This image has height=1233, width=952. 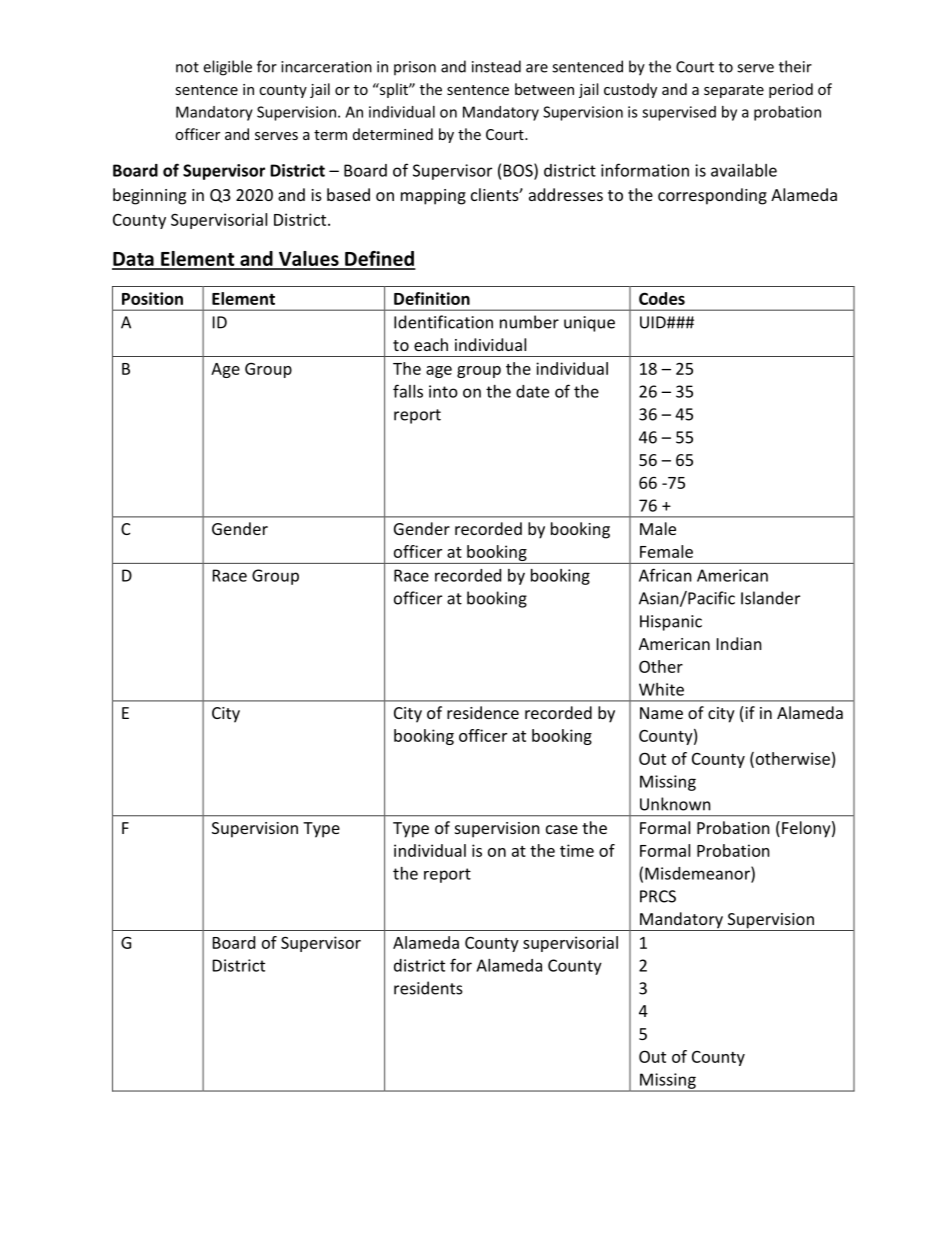 I want to click on time, so click(x=577, y=850).
